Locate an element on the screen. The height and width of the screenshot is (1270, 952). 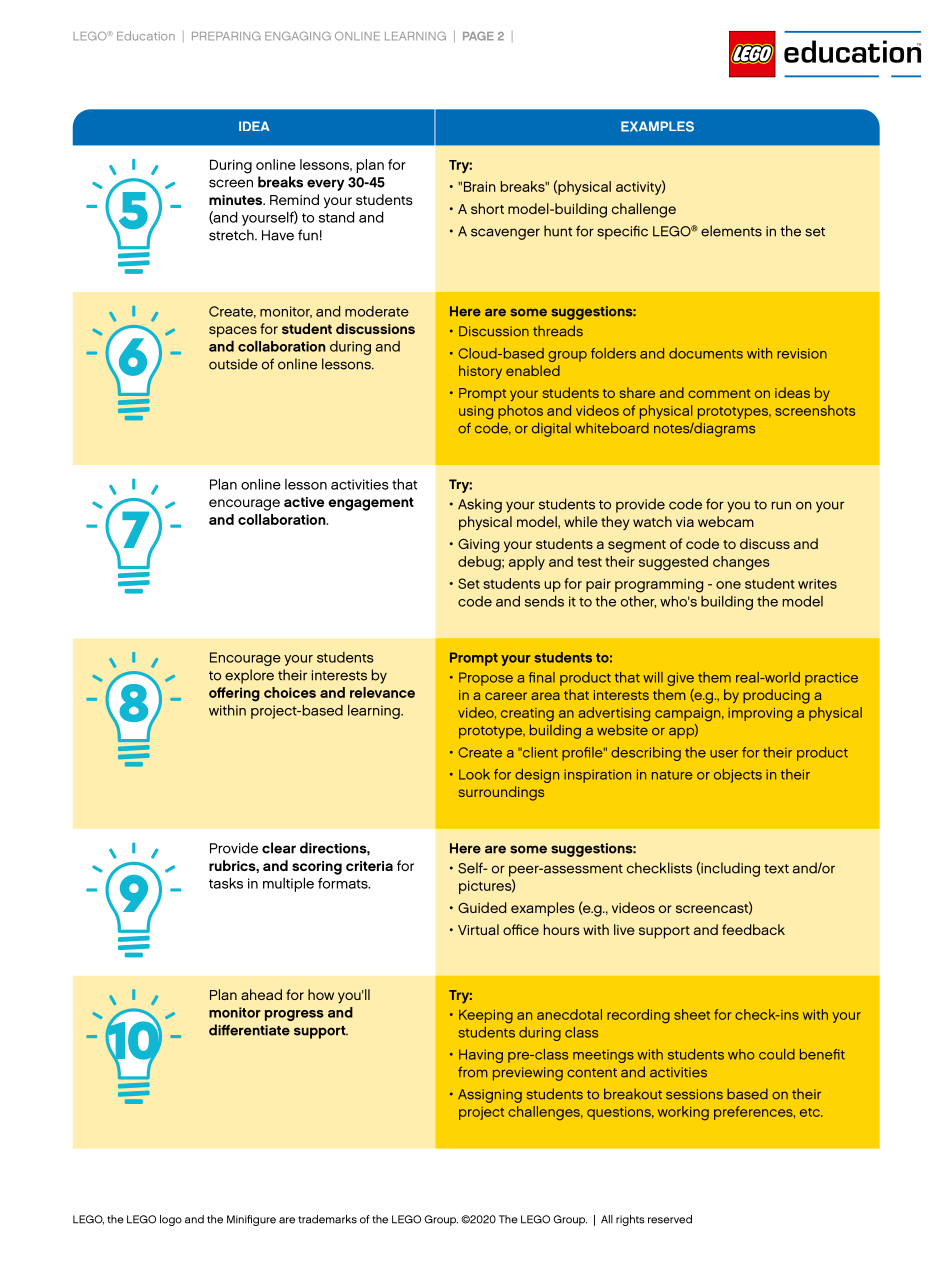
explore is located at coordinates (249, 676).
